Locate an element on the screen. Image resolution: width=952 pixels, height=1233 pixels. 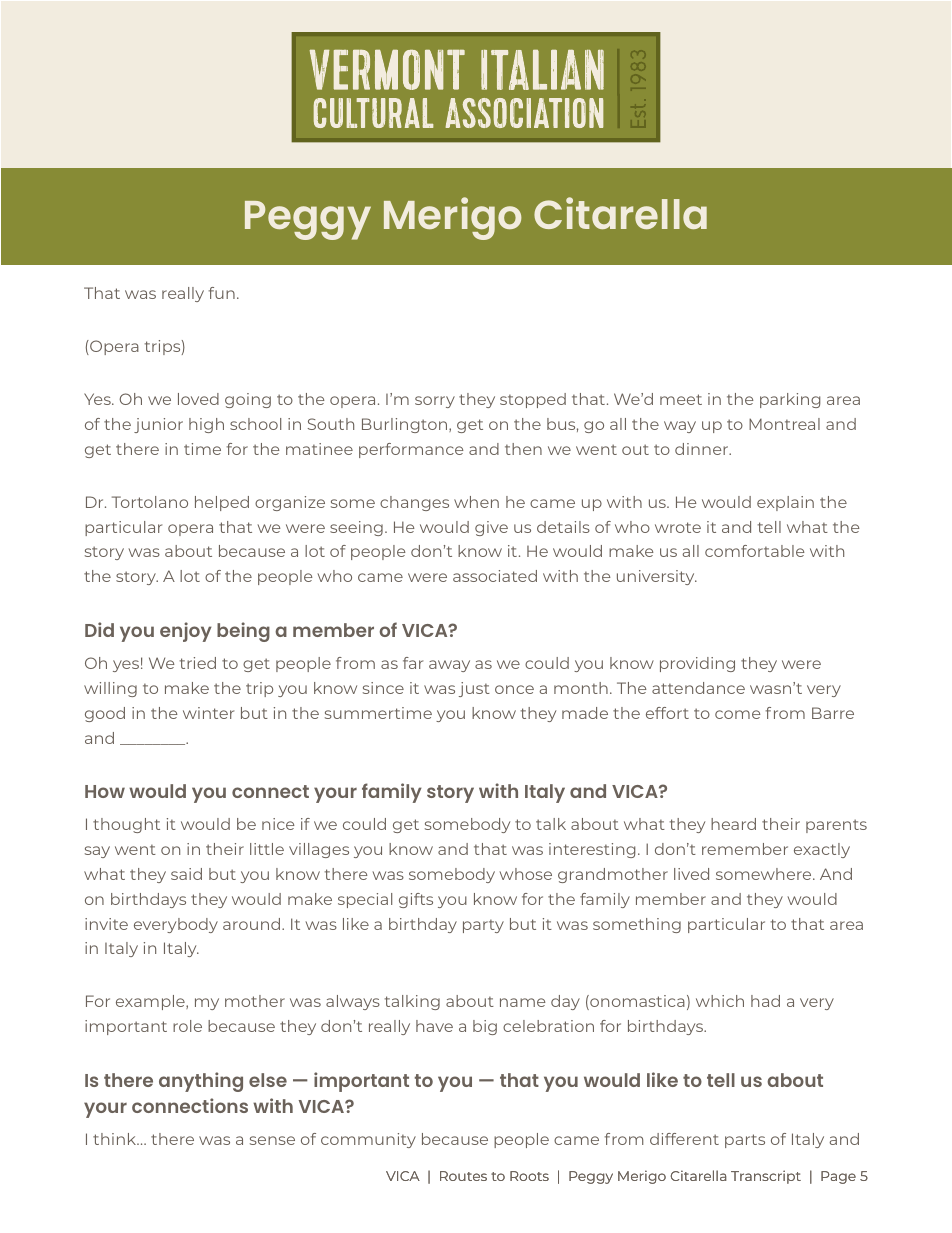
when is located at coordinates (476, 502).
